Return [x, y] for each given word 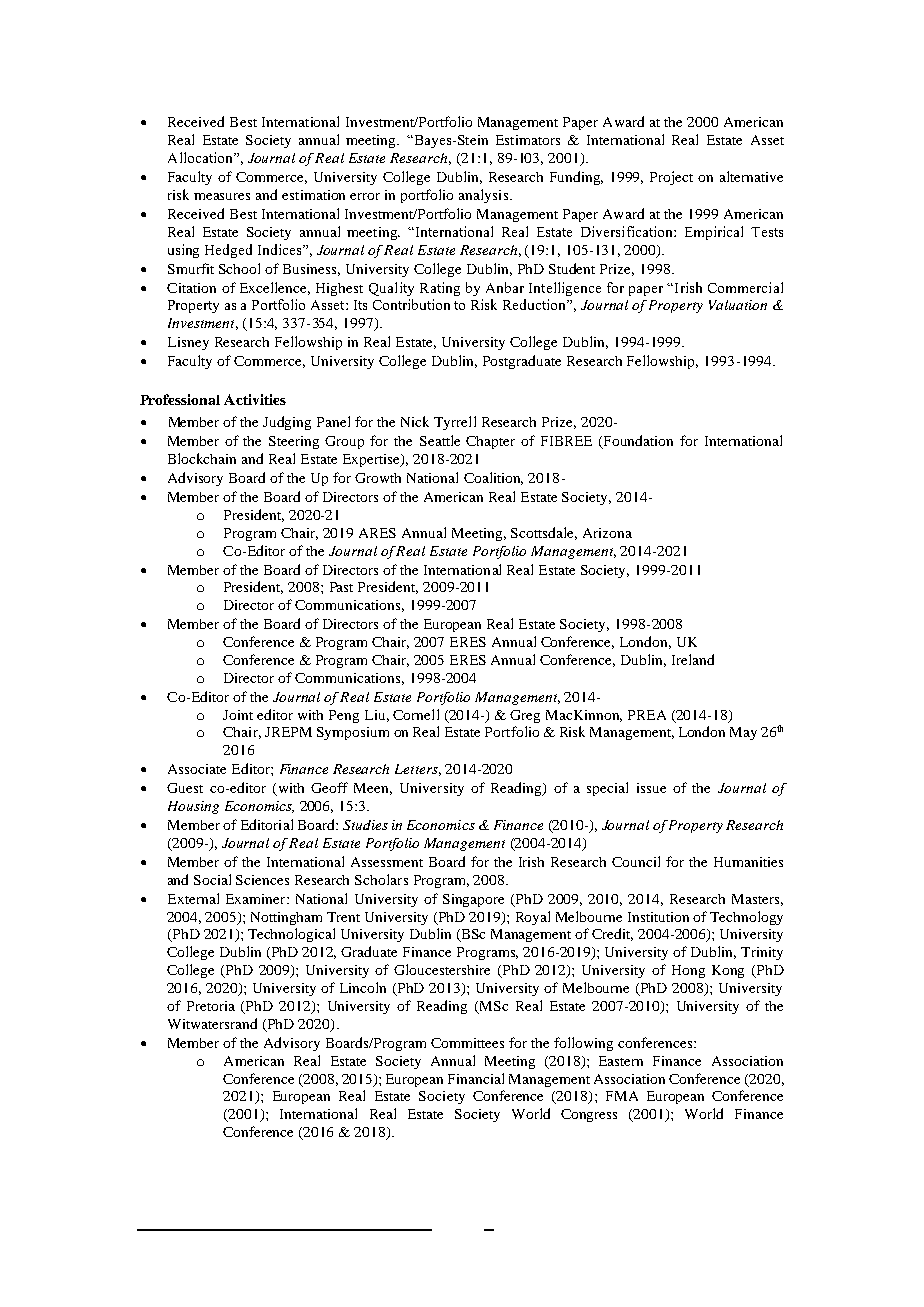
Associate [197, 769]
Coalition [493, 478]
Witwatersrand [212, 1023]
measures [222, 196]
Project [671, 178]
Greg [525, 716]
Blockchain [202, 458]
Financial [476, 1078]
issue [651, 788]
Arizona [607, 533]
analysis [485, 196]
